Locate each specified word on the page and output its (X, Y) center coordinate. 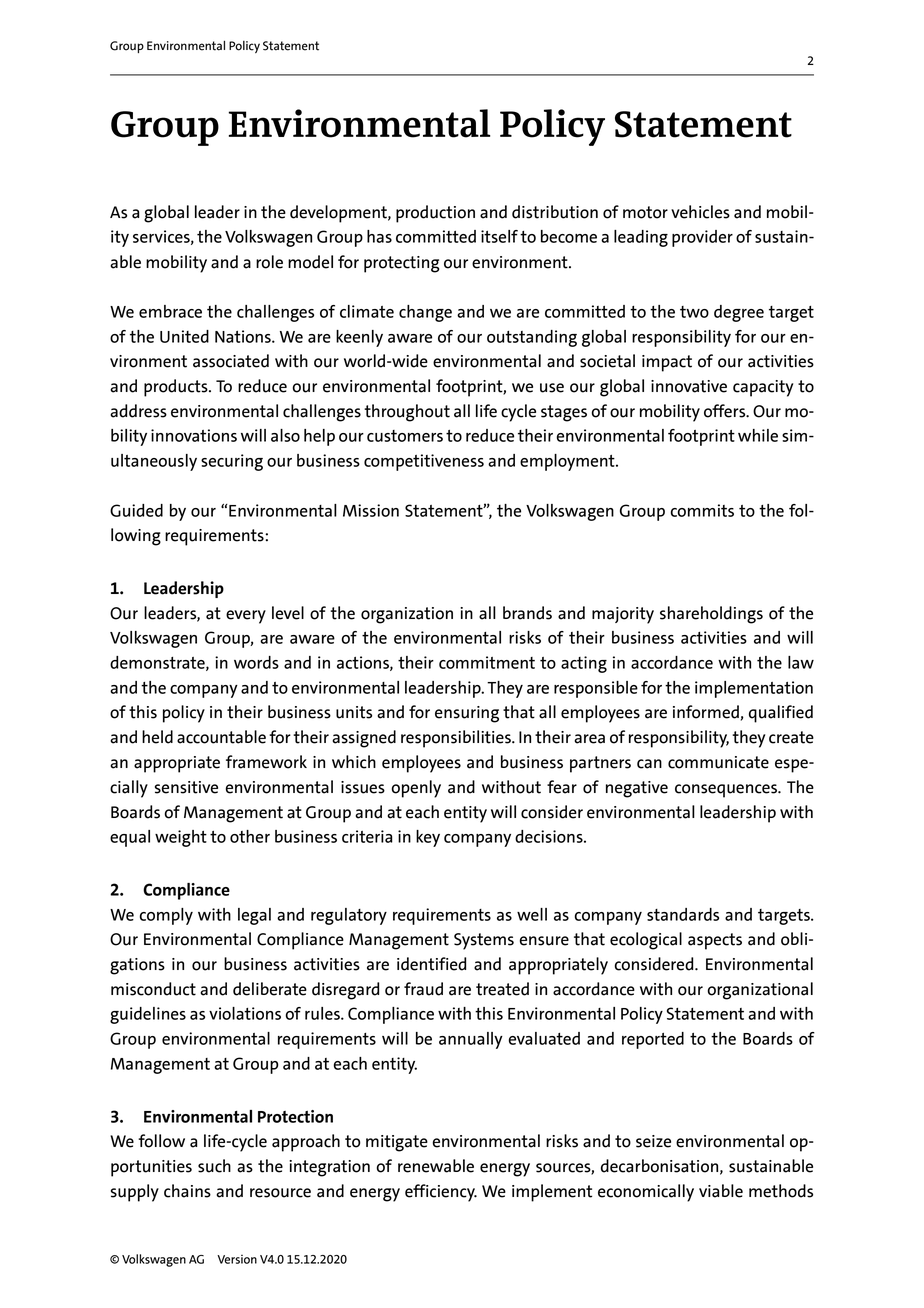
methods (781, 1191)
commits (702, 510)
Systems (484, 941)
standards (683, 914)
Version (237, 1259)
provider (702, 238)
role (269, 262)
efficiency (441, 1193)
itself (499, 236)
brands (527, 613)
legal (254, 916)
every (246, 617)
